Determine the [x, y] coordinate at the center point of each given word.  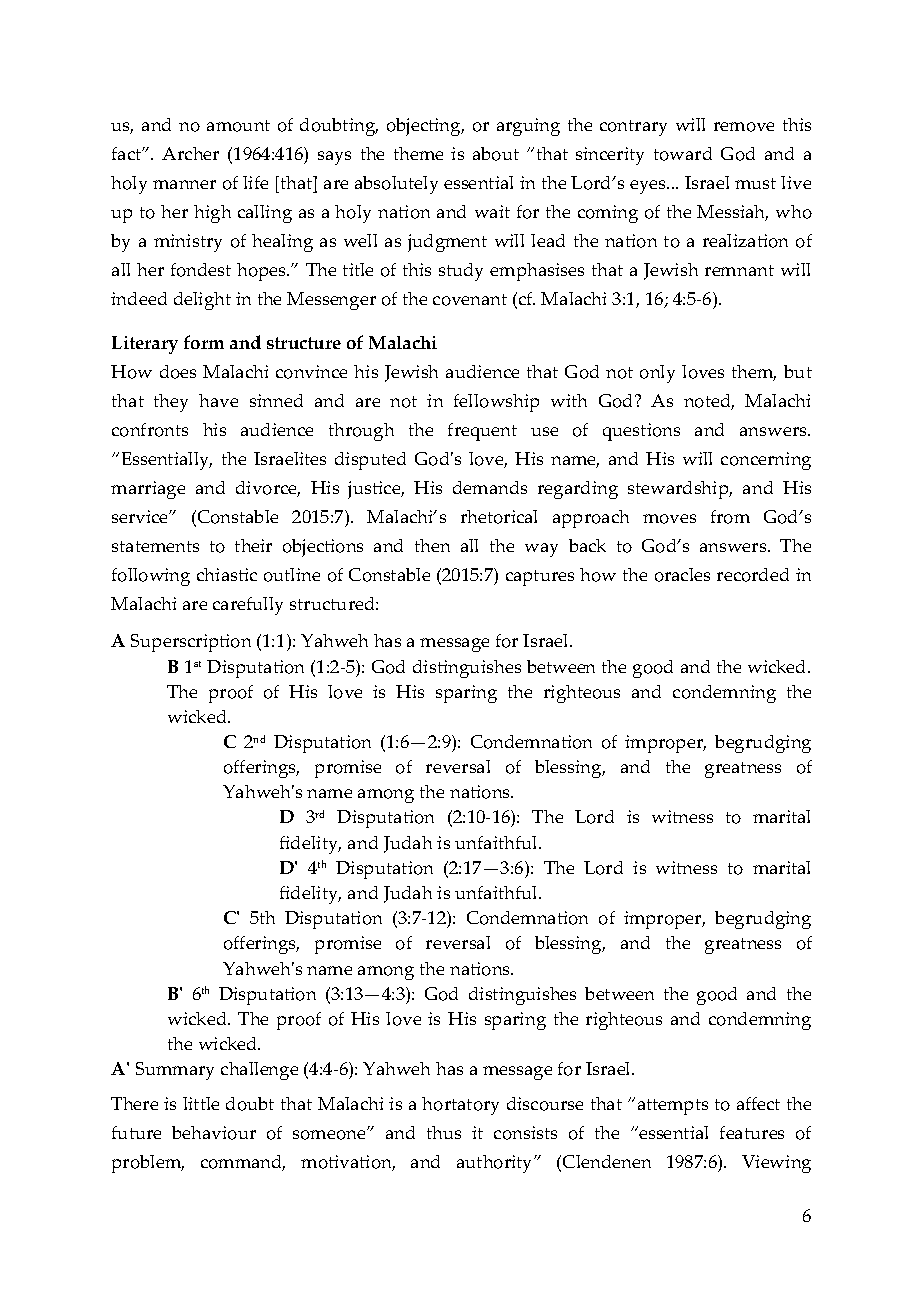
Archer [190, 153]
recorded [753, 575]
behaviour [214, 1133]
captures [540, 578]
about [496, 154]
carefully [248, 606]
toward [683, 154]
